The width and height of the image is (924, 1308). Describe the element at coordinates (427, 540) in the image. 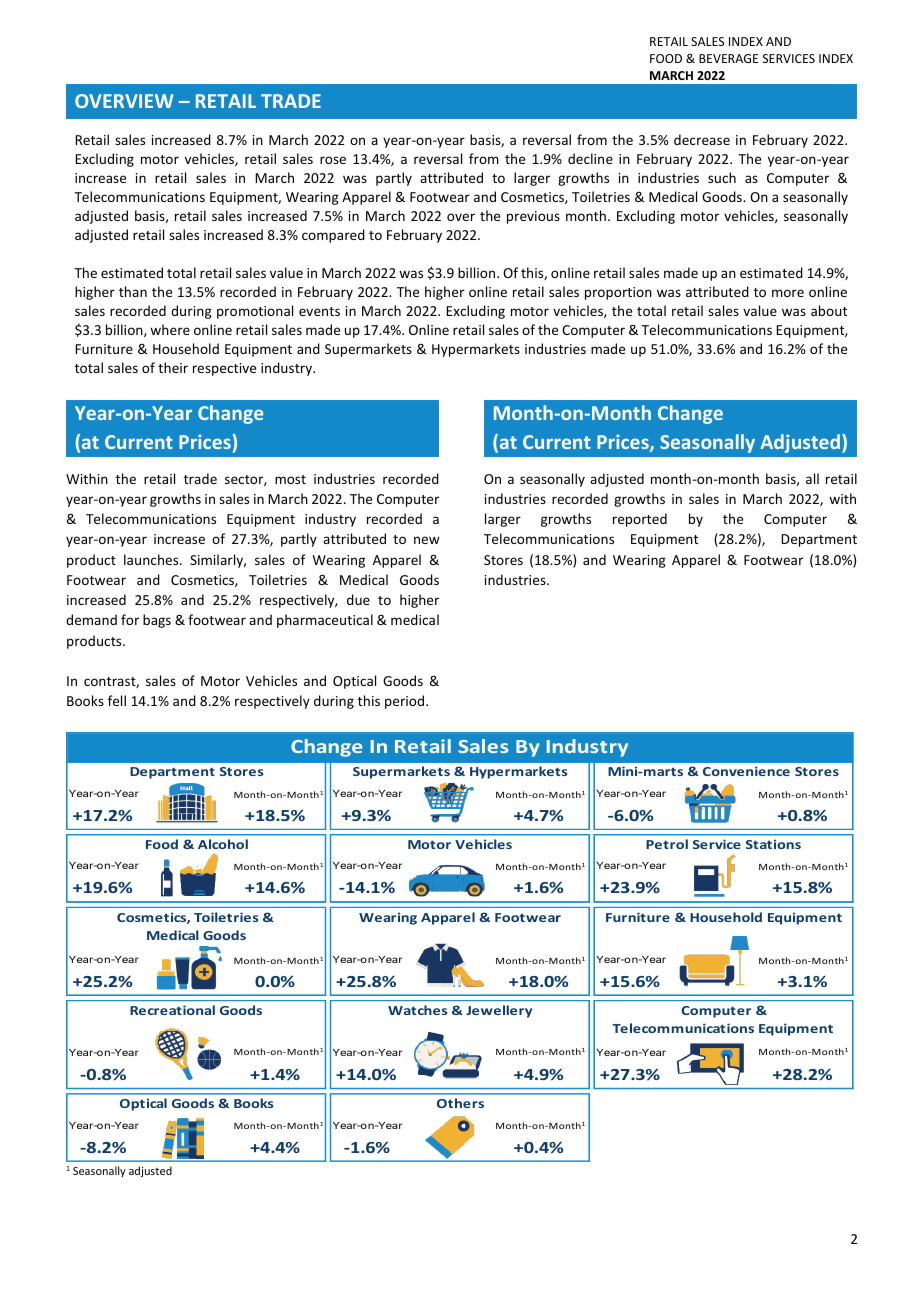

I see `new` at that location.
